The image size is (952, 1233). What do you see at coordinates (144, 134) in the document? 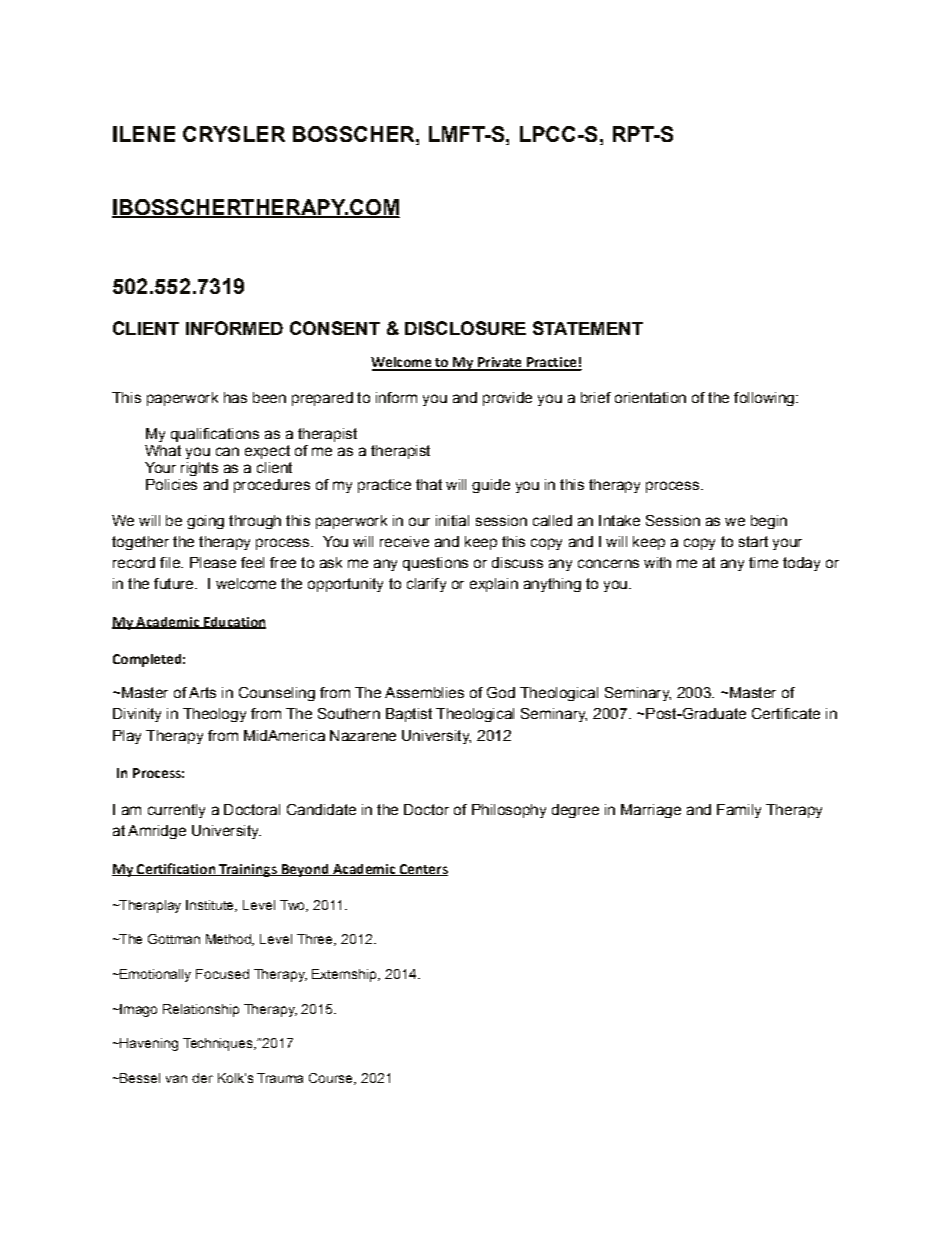
I see `ILENE` at bounding box center [144, 134].
